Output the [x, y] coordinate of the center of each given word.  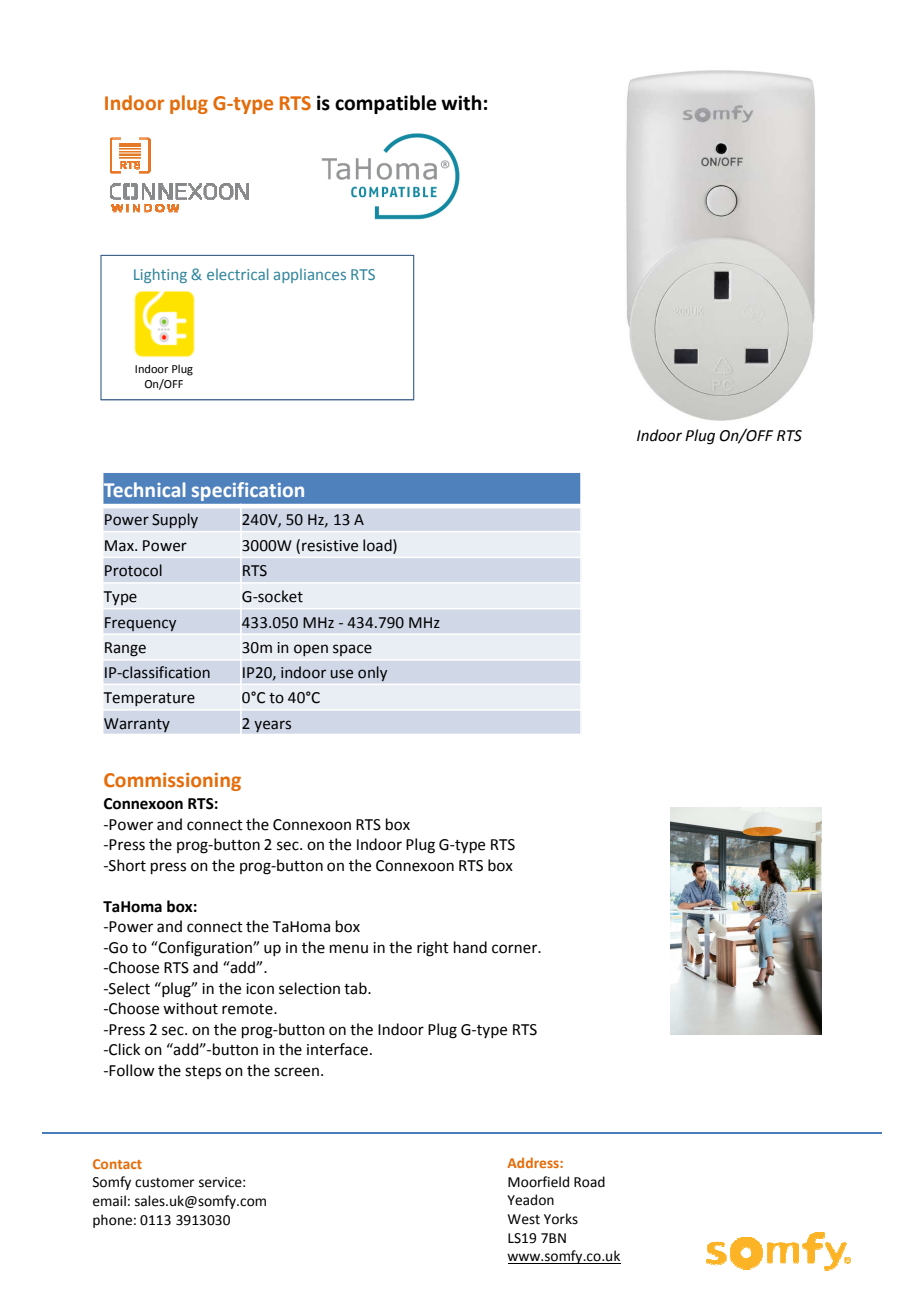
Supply [175, 521]
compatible [386, 104]
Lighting [160, 275]
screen [296, 1072]
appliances [310, 275]
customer [165, 1183]
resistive [330, 546]
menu [349, 949]
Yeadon [530, 1200]
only [373, 674]
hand [470, 947]
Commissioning [172, 782]
